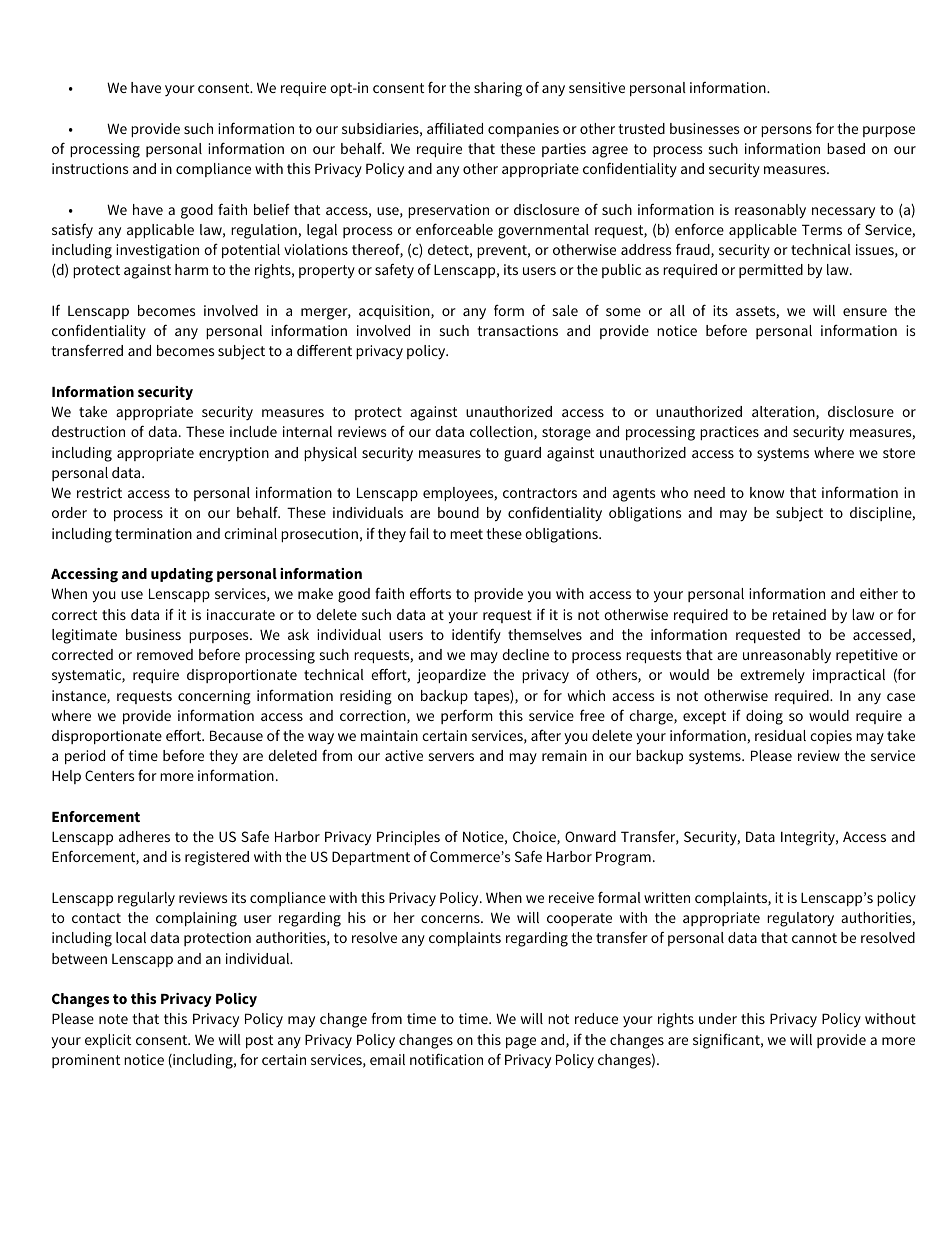  I want to click on companies, so click(523, 130).
